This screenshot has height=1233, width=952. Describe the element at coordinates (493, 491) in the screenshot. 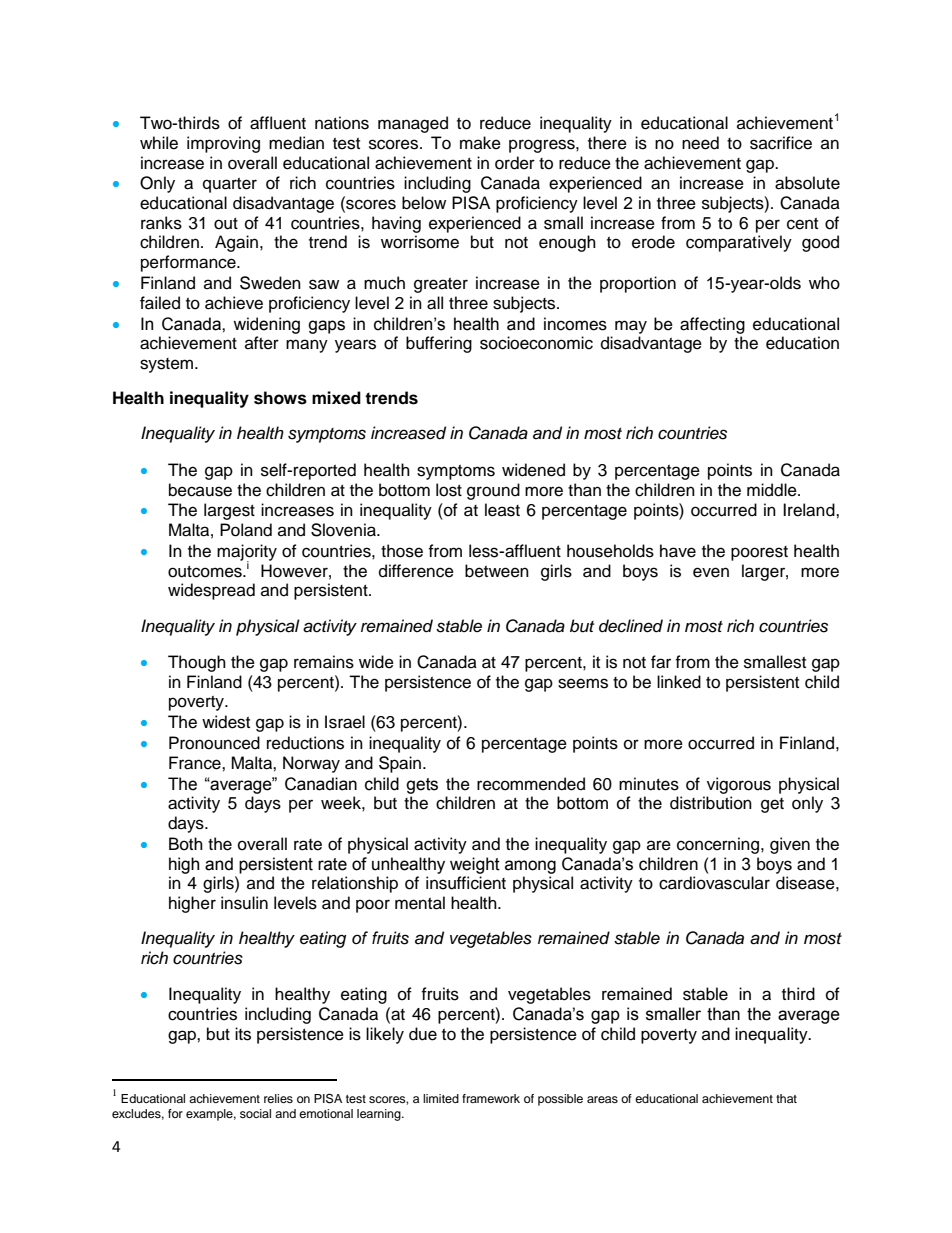

I see `ground` at that location.
